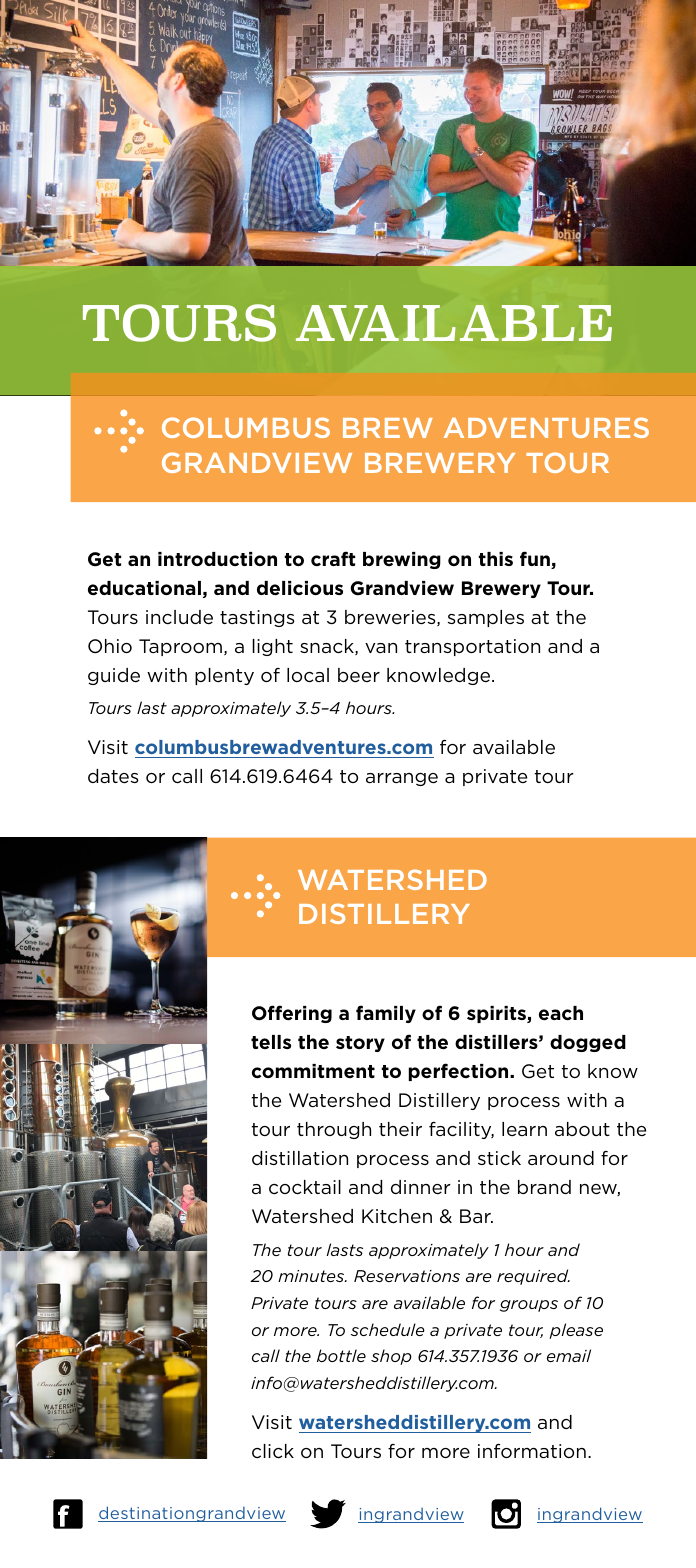  Describe the element at coordinates (333, 558) in the screenshot. I see `craft` at that location.
